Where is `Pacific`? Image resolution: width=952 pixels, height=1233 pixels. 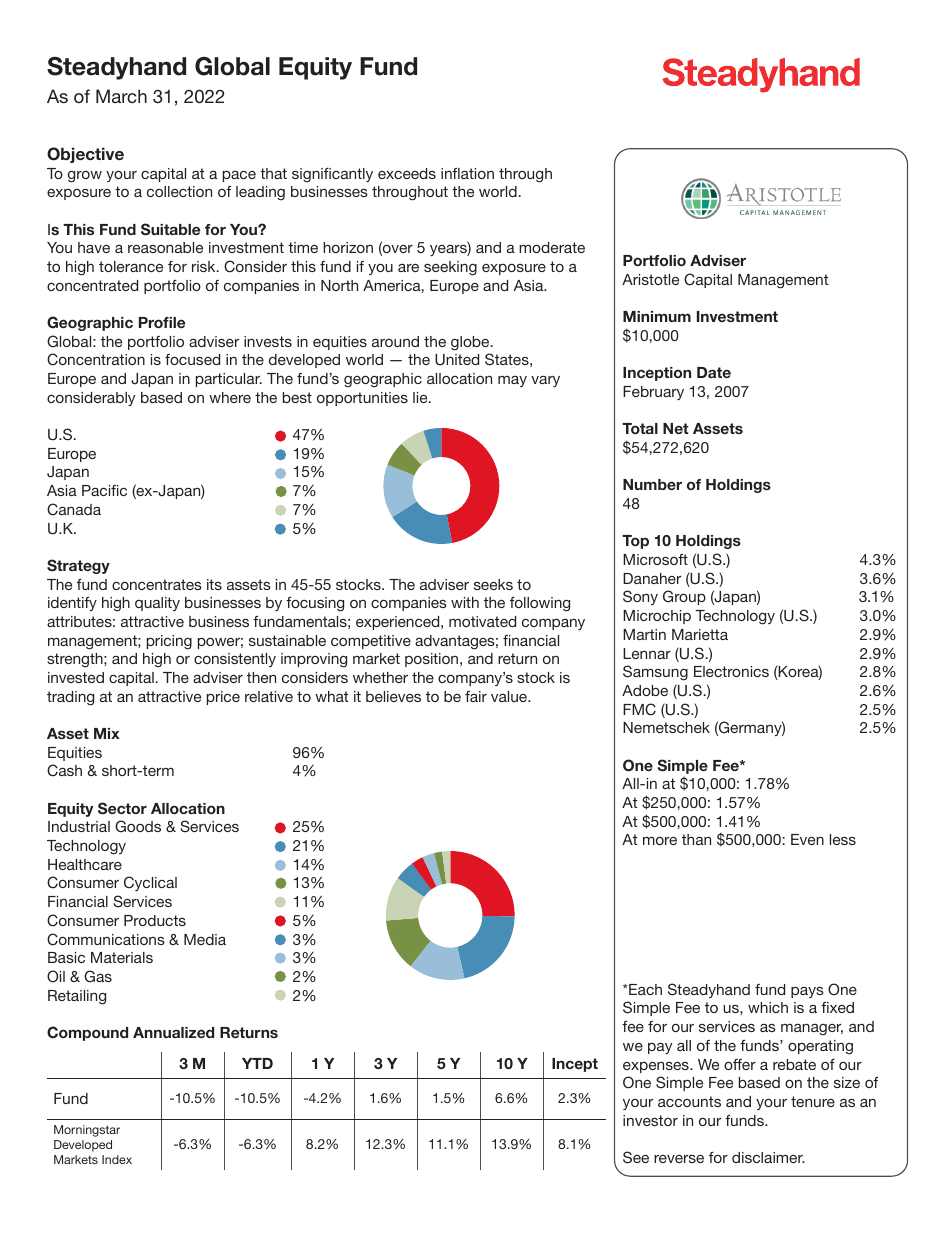
Pacific is located at coordinates (104, 490).
